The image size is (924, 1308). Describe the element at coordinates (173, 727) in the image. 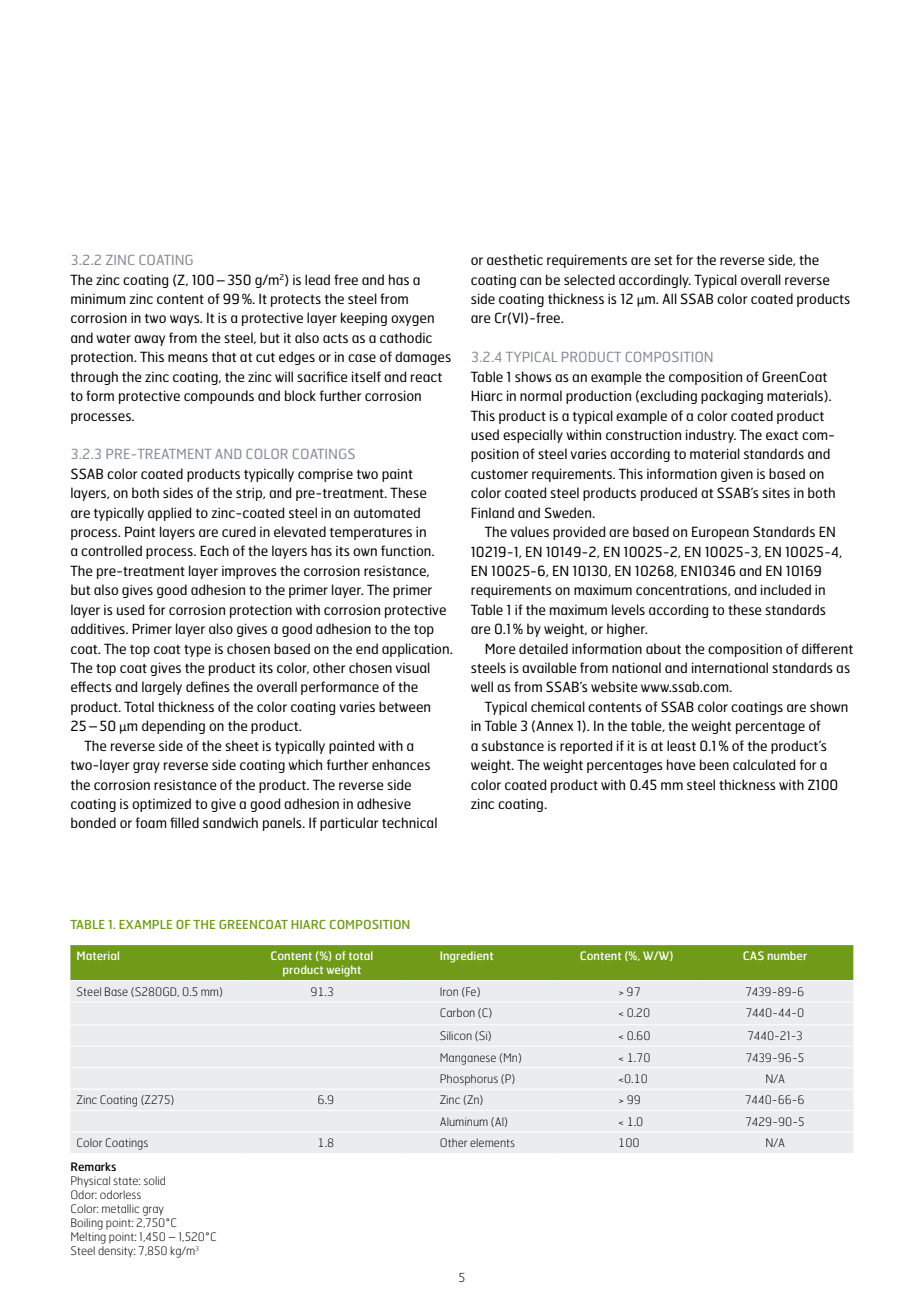

I see `depending` at that location.
